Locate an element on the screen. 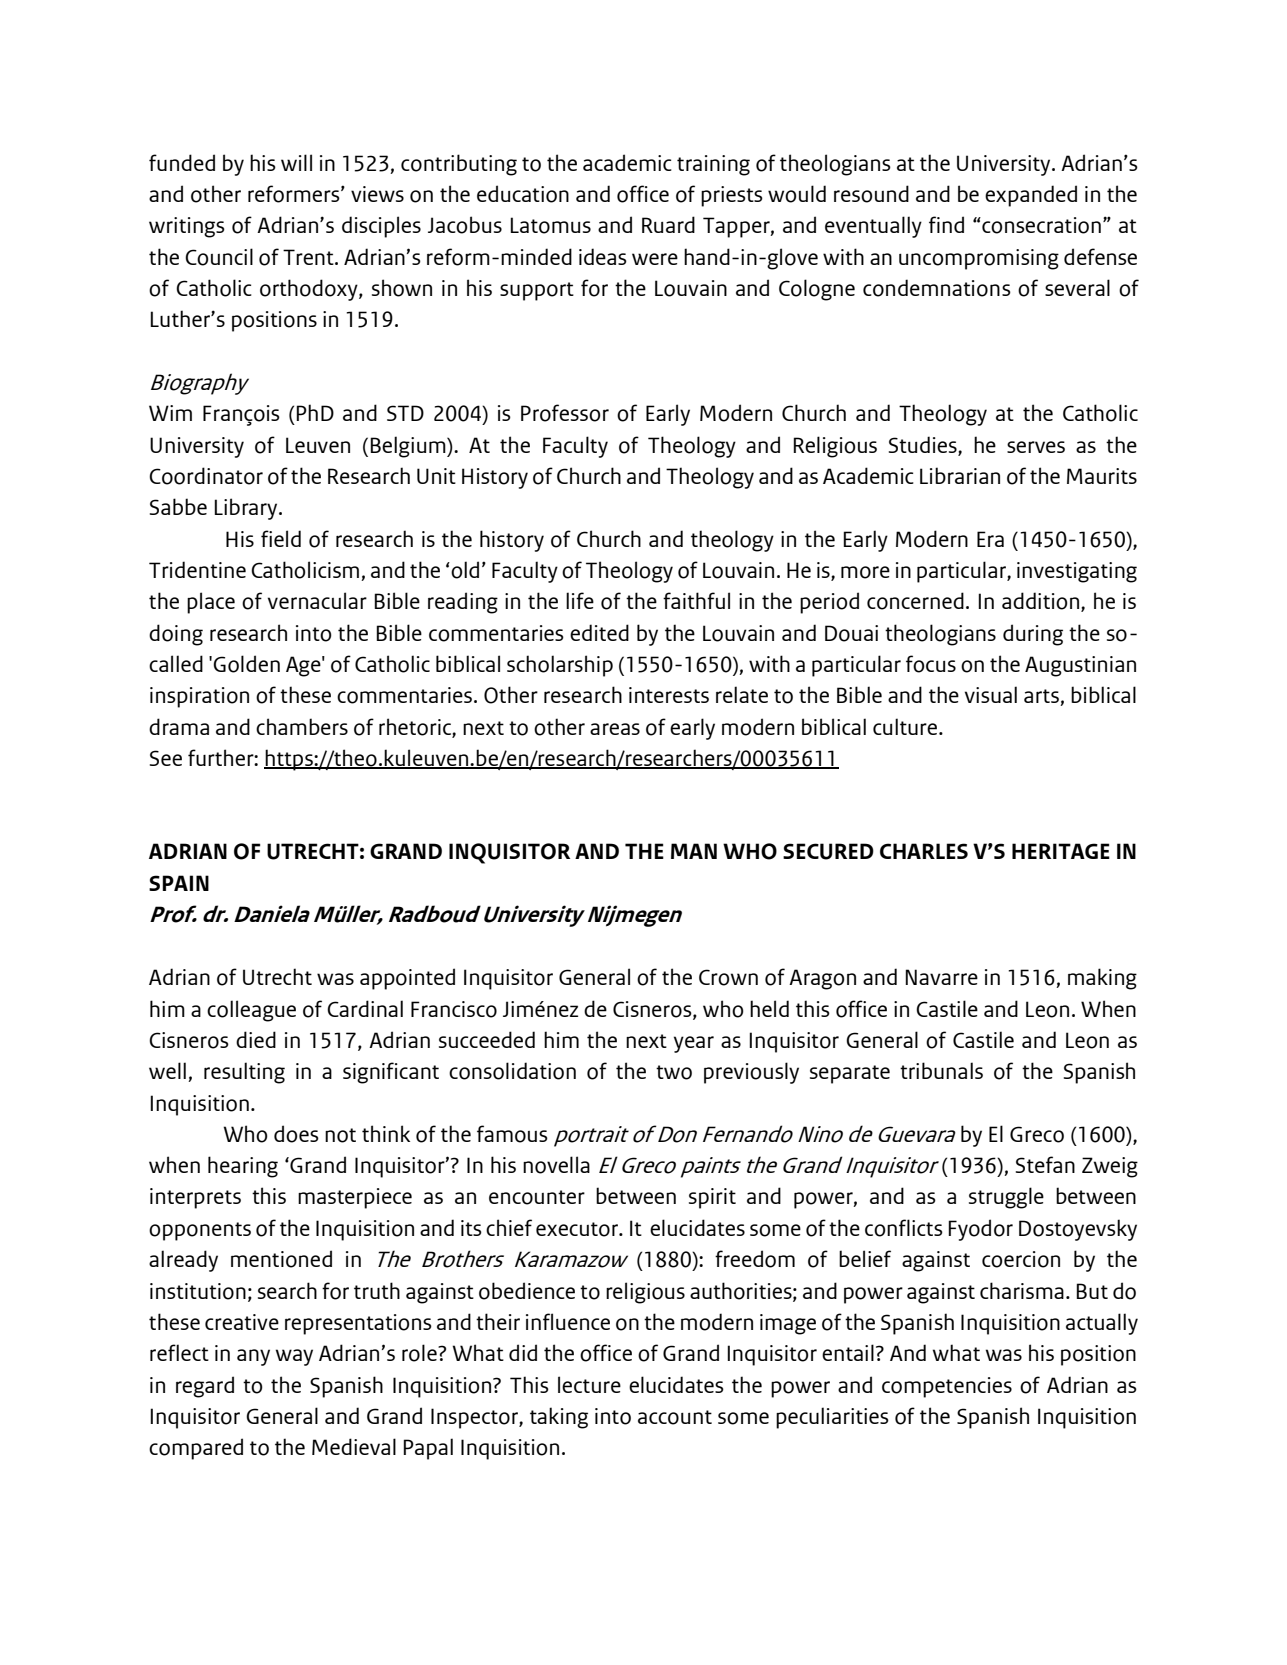 Image resolution: width=1287 pixels, height=1665 pixels. CHARLES is located at coordinates (924, 851).
